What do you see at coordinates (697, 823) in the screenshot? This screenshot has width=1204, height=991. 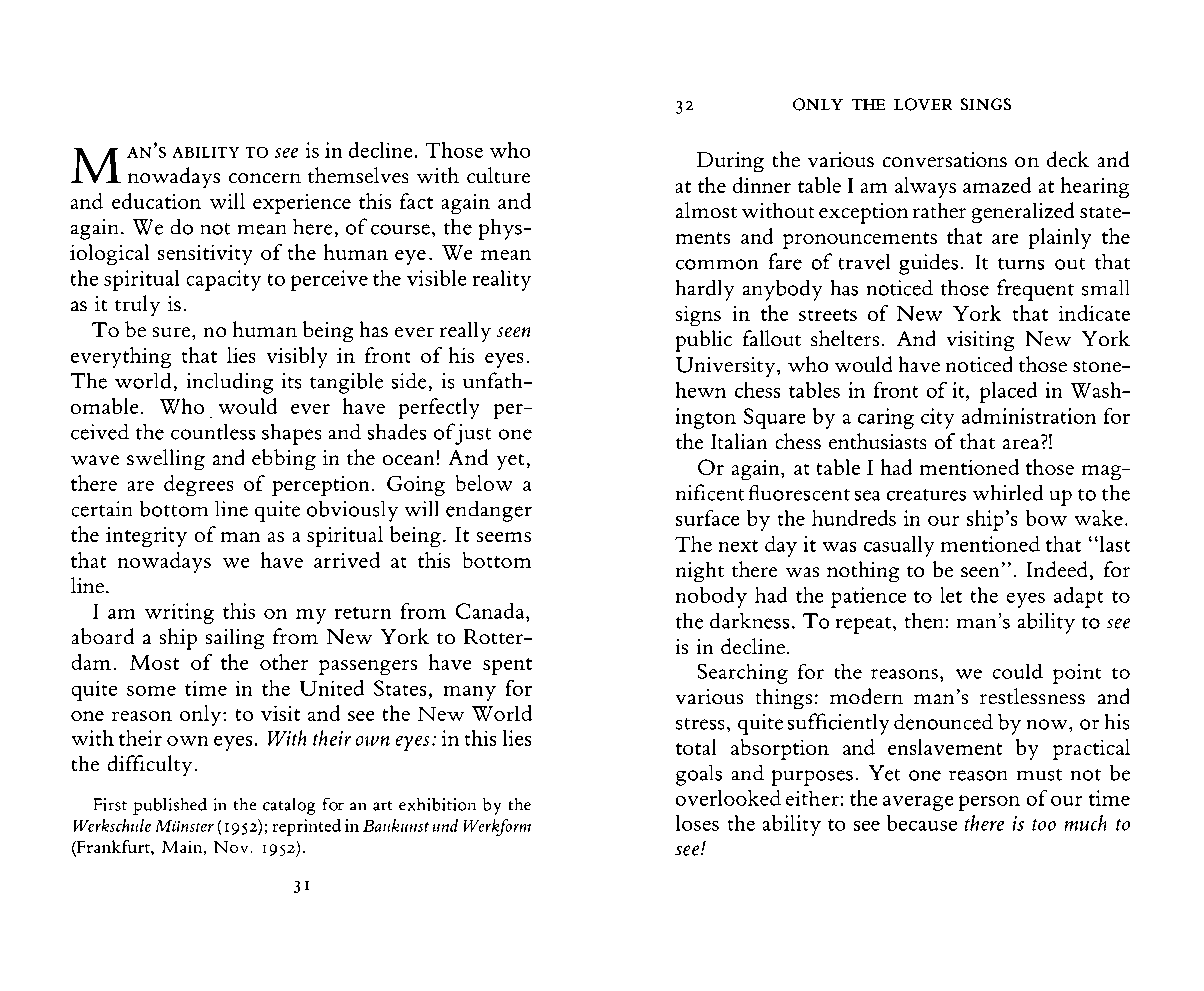 I see `loses` at bounding box center [697, 823].
